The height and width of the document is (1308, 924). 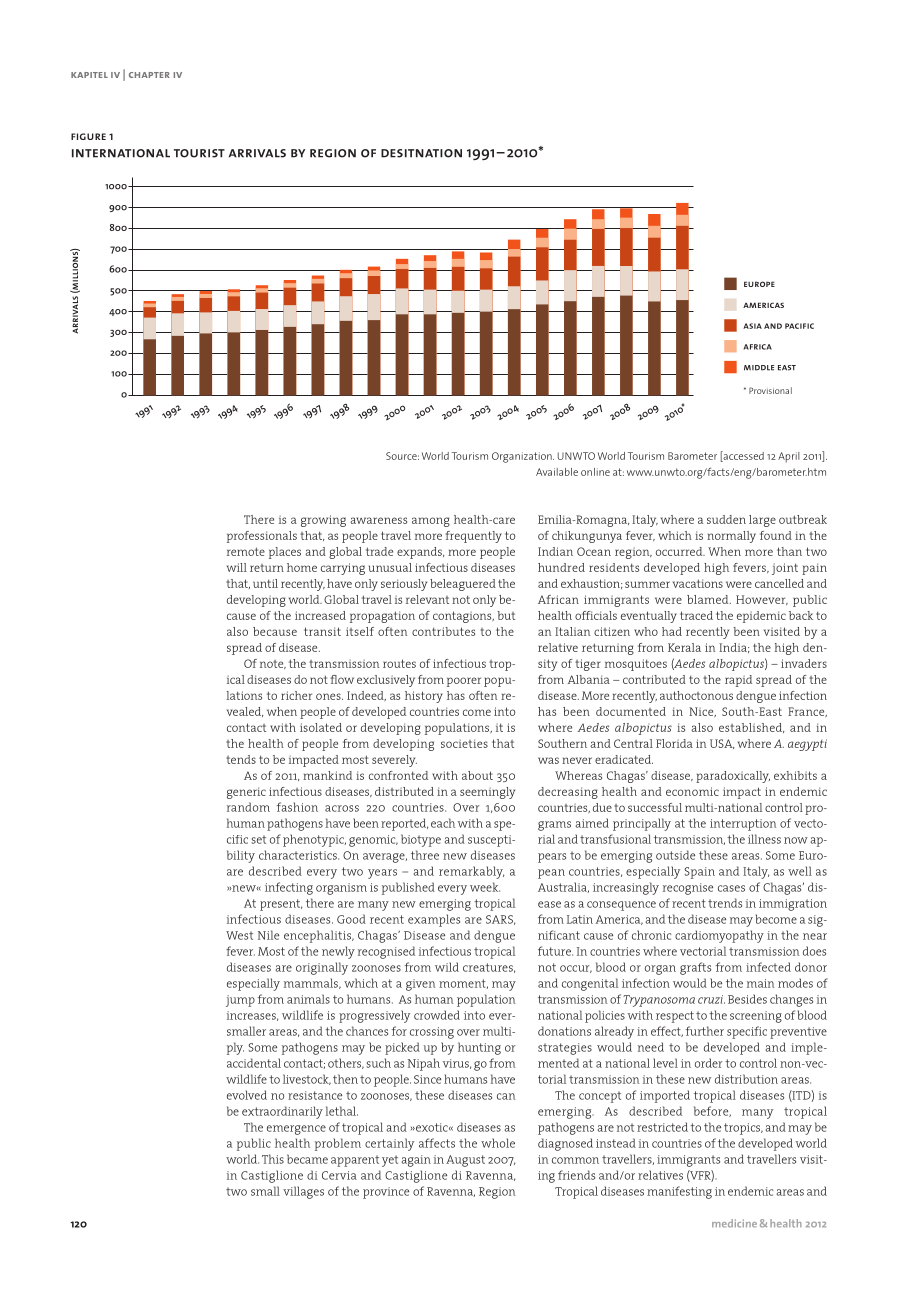 What do you see at coordinates (149, 75) in the document?
I see `chapter` at bounding box center [149, 75].
